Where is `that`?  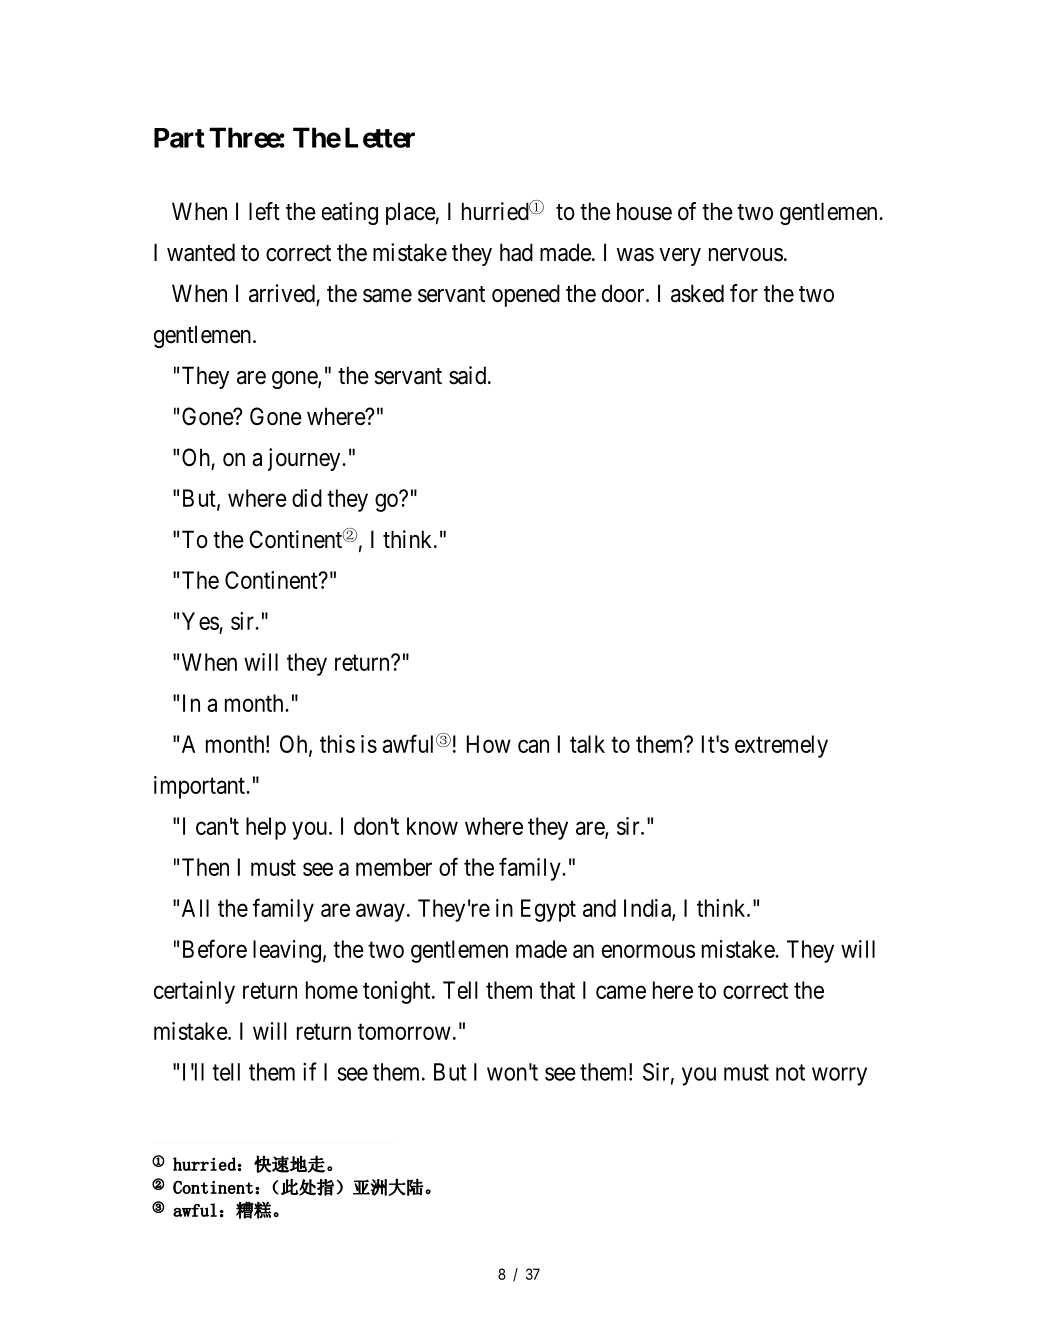
that is located at coordinates (557, 990).
